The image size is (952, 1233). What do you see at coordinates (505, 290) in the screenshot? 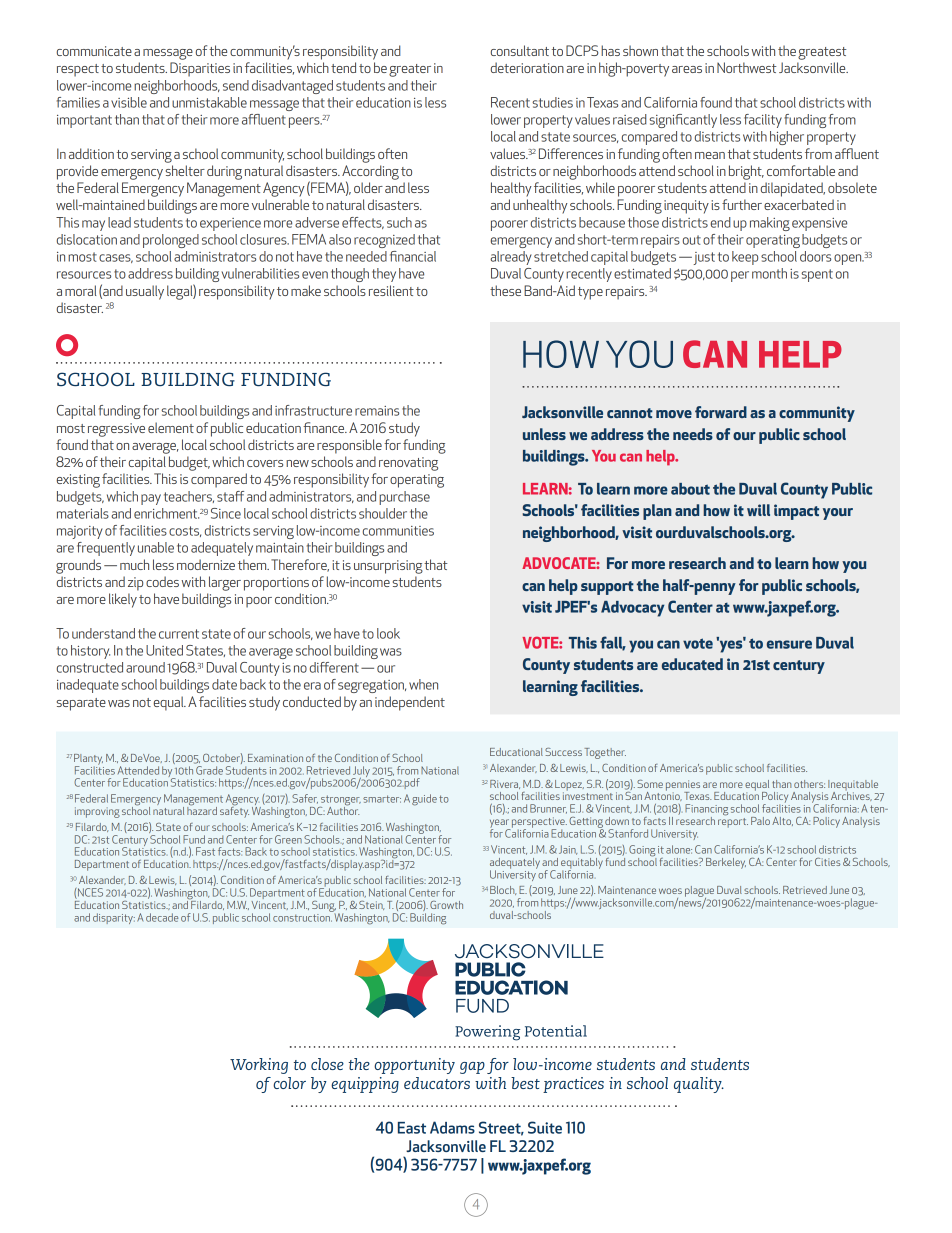
I see `these` at bounding box center [505, 290].
